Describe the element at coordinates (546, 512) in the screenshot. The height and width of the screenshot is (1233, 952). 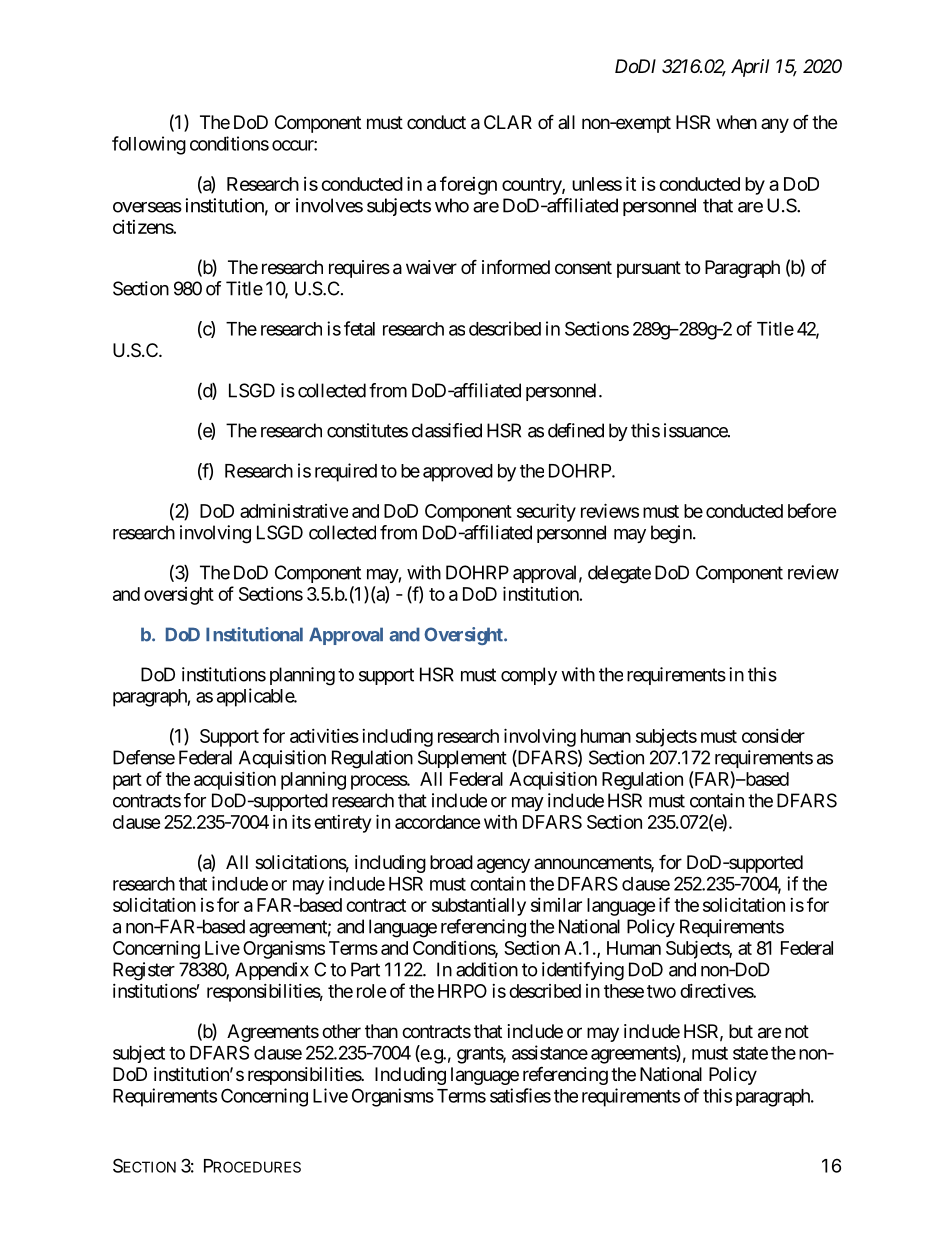
I see `security` at that location.
